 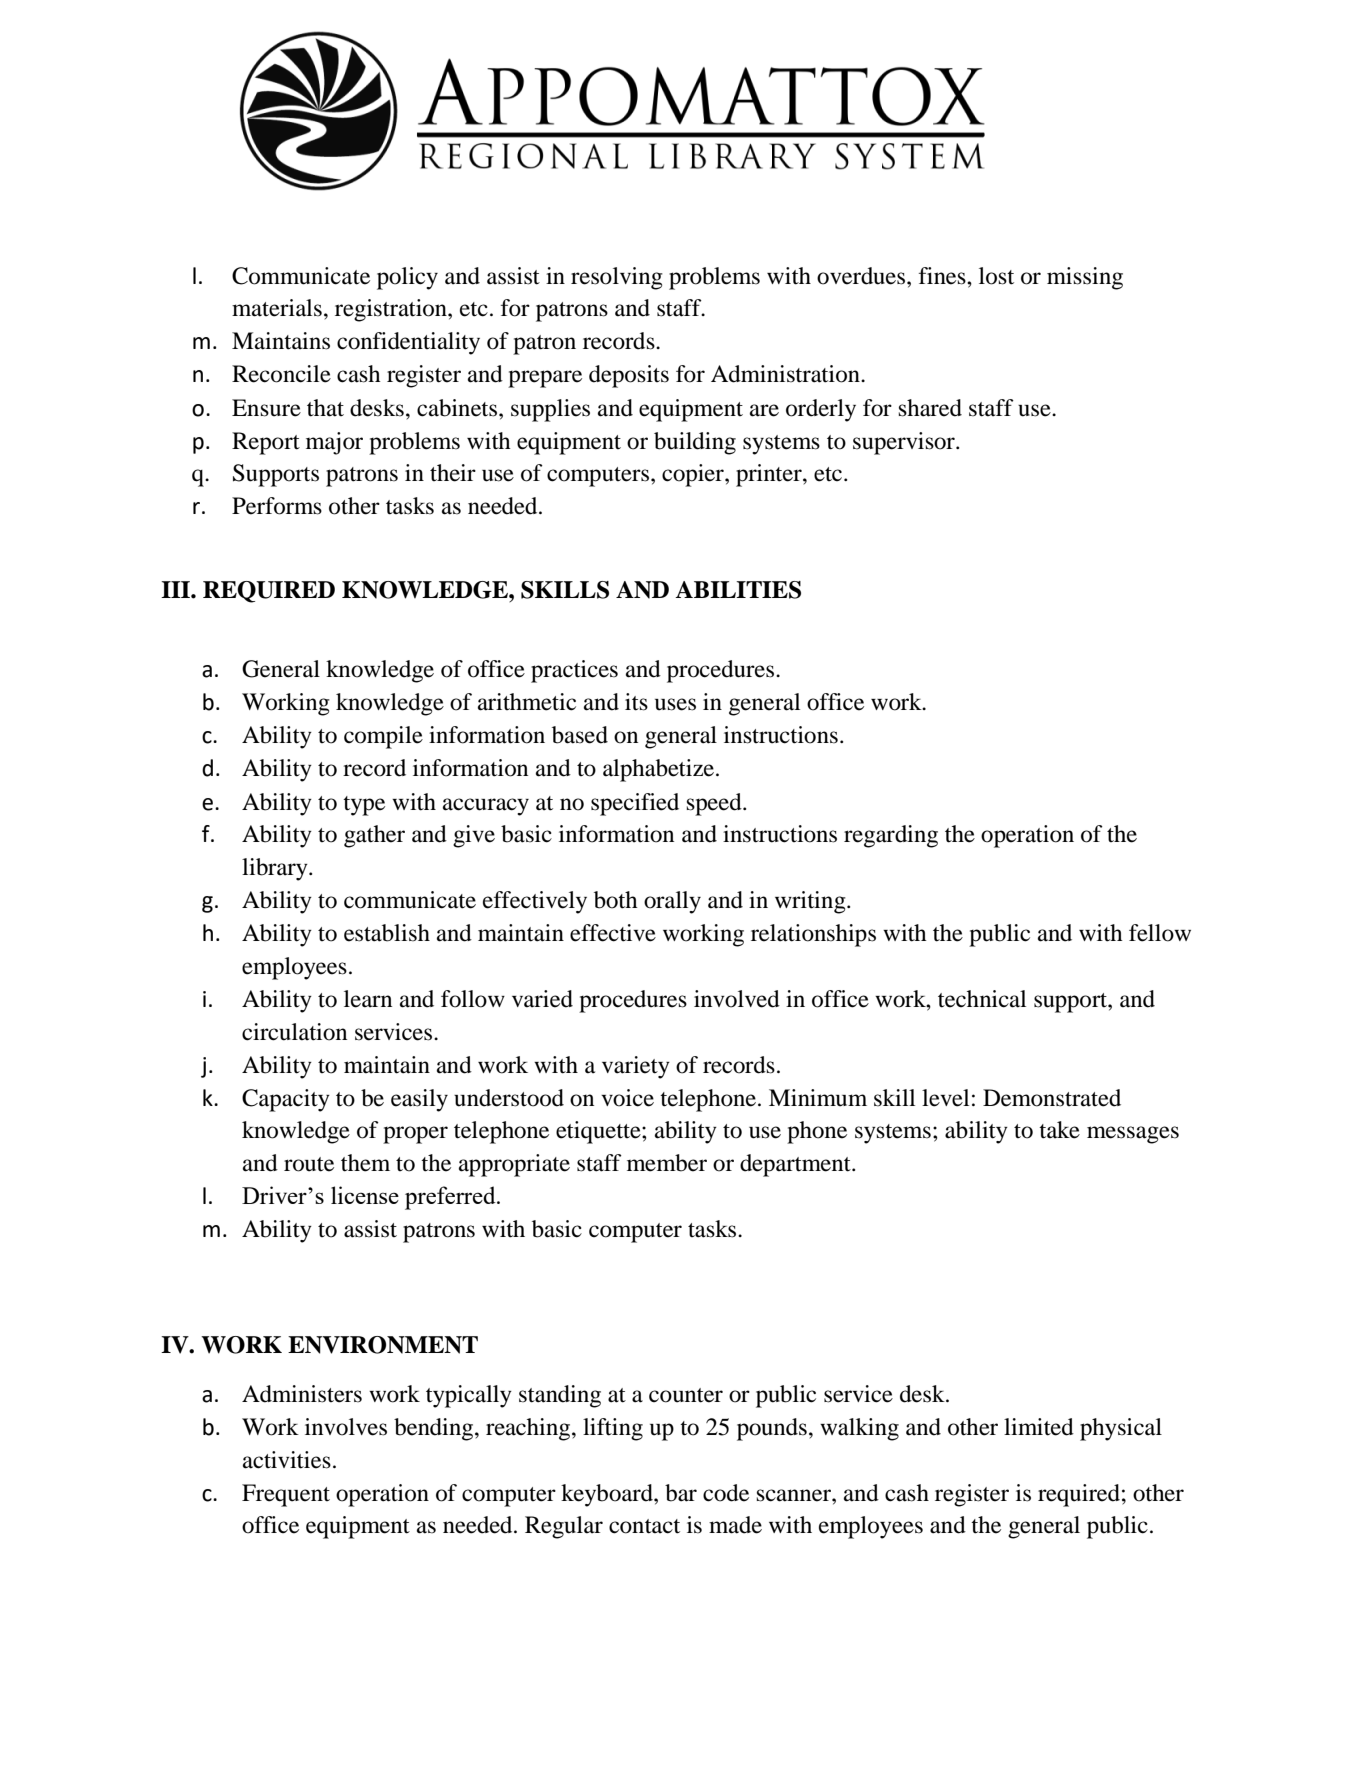 I want to click on fellow, so click(x=1160, y=933).
